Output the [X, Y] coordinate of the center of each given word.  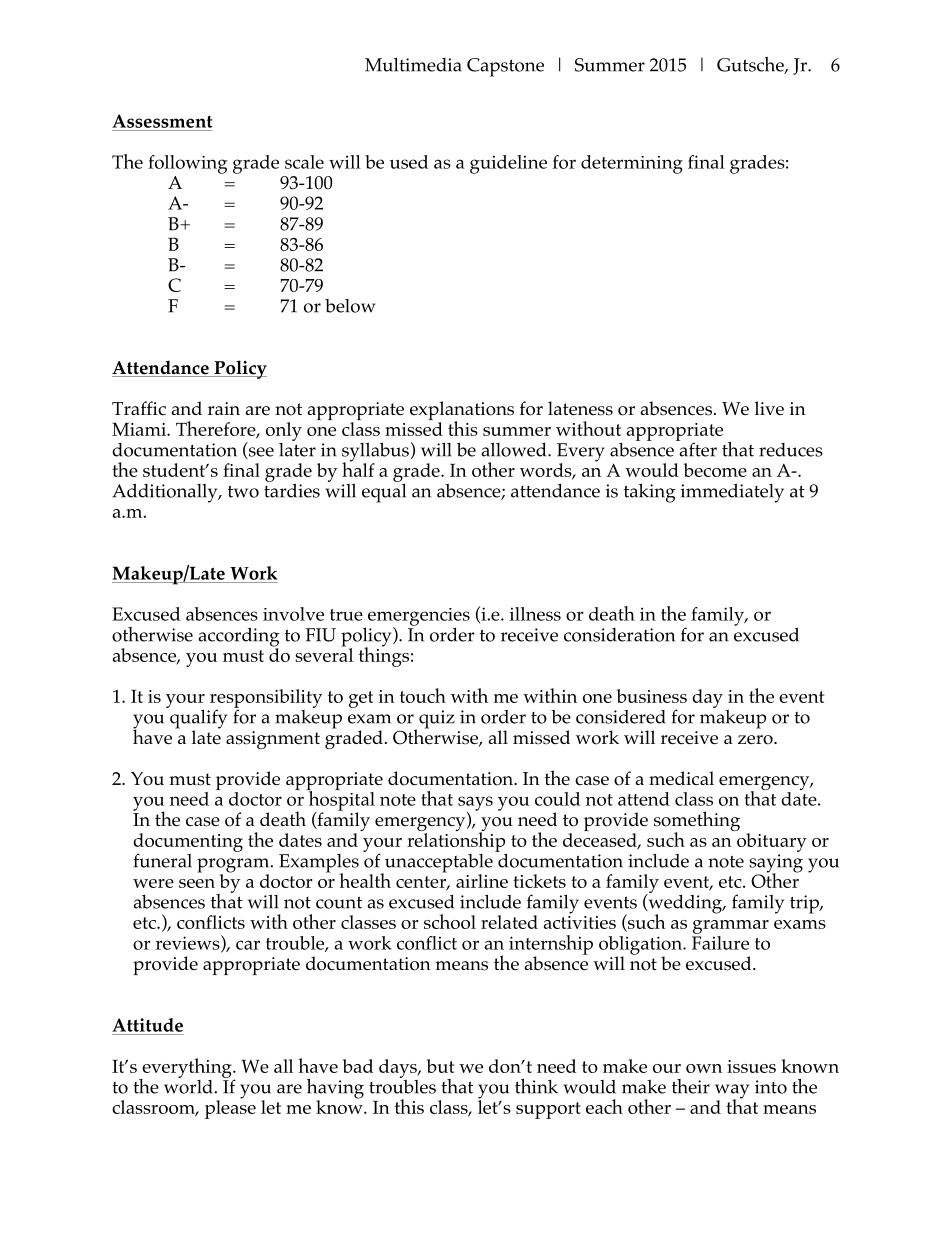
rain [224, 408]
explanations [462, 412]
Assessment [162, 121]
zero [756, 740]
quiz [437, 719]
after [697, 448]
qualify [197, 719]
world [188, 1085]
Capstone [505, 67]
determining [632, 164]
